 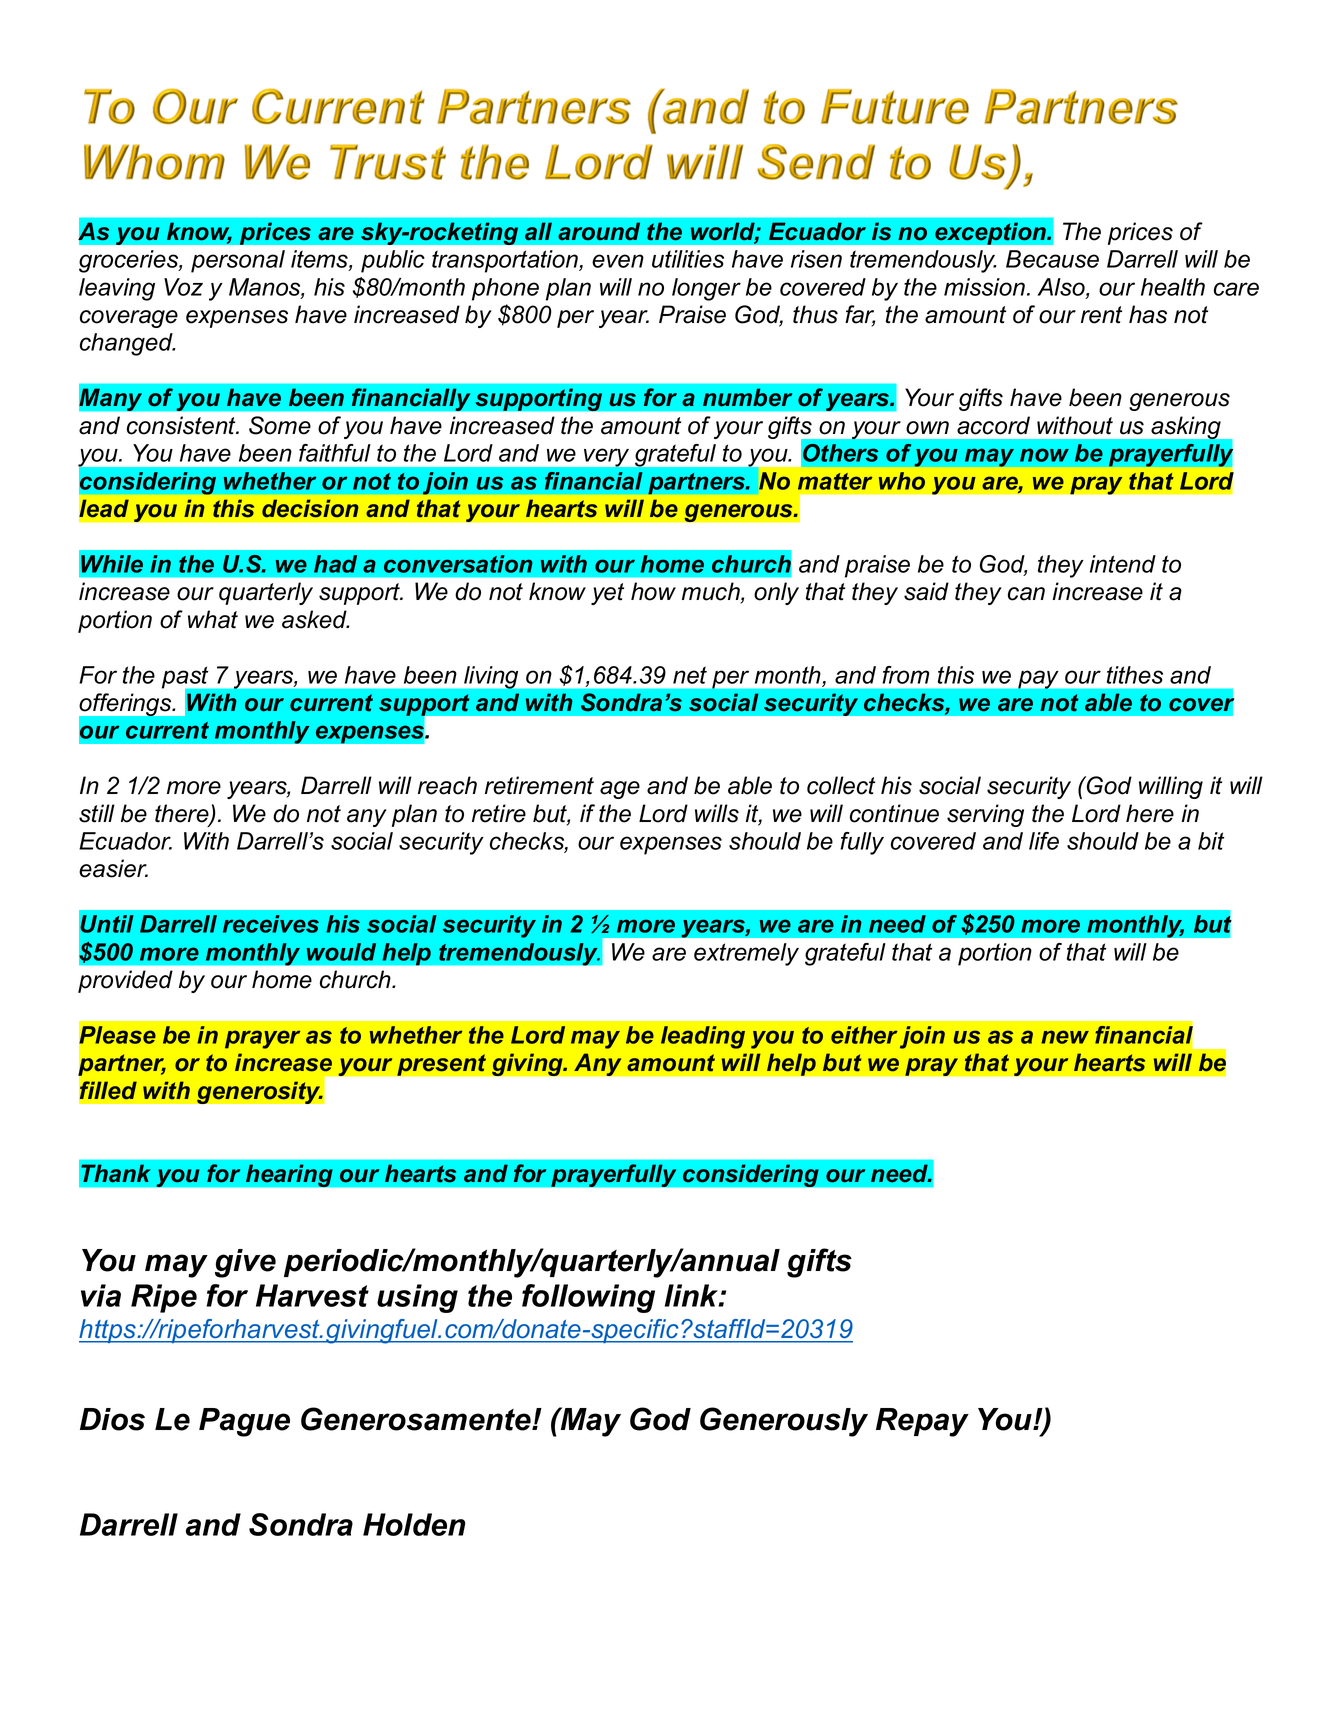 I want to click on Dios, so click(x=112, y=1419).
